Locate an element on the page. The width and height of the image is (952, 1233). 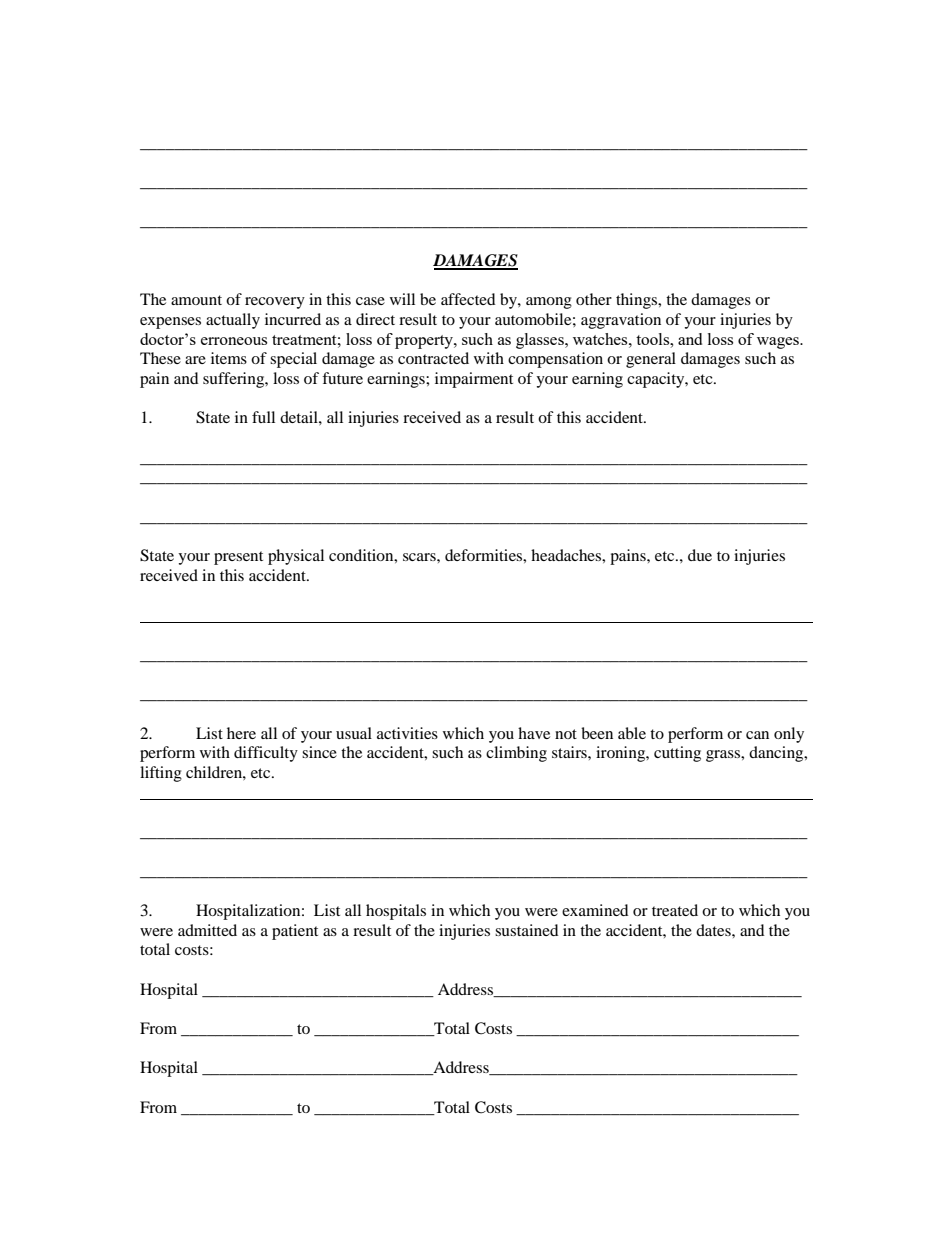
physical is located at coordinates (296, 557).
